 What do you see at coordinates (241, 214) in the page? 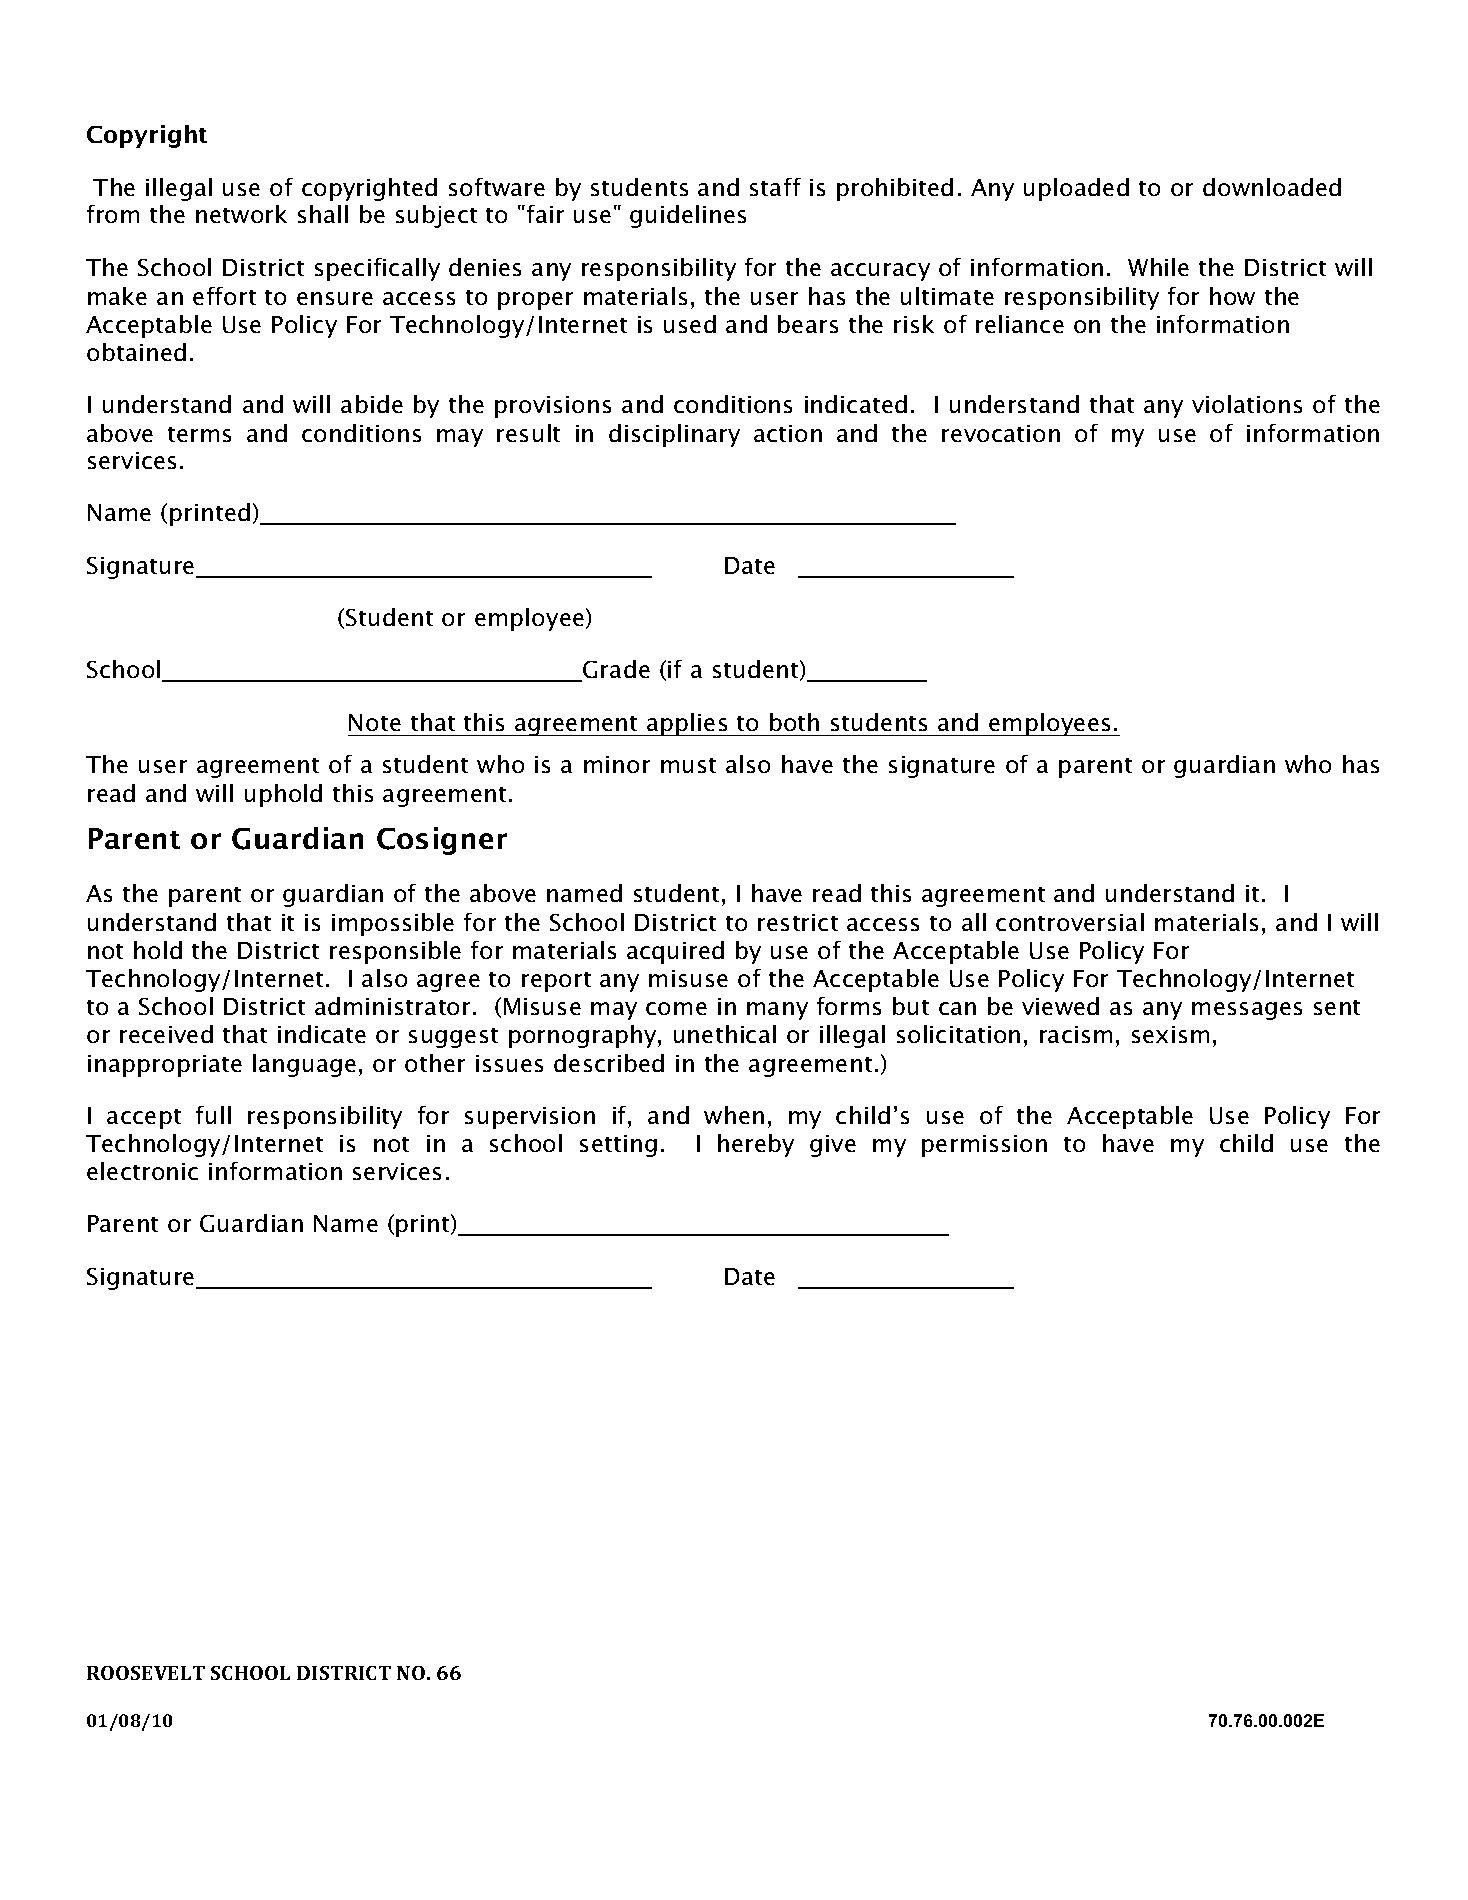
I see `network` at bounding box center [241, 214].
